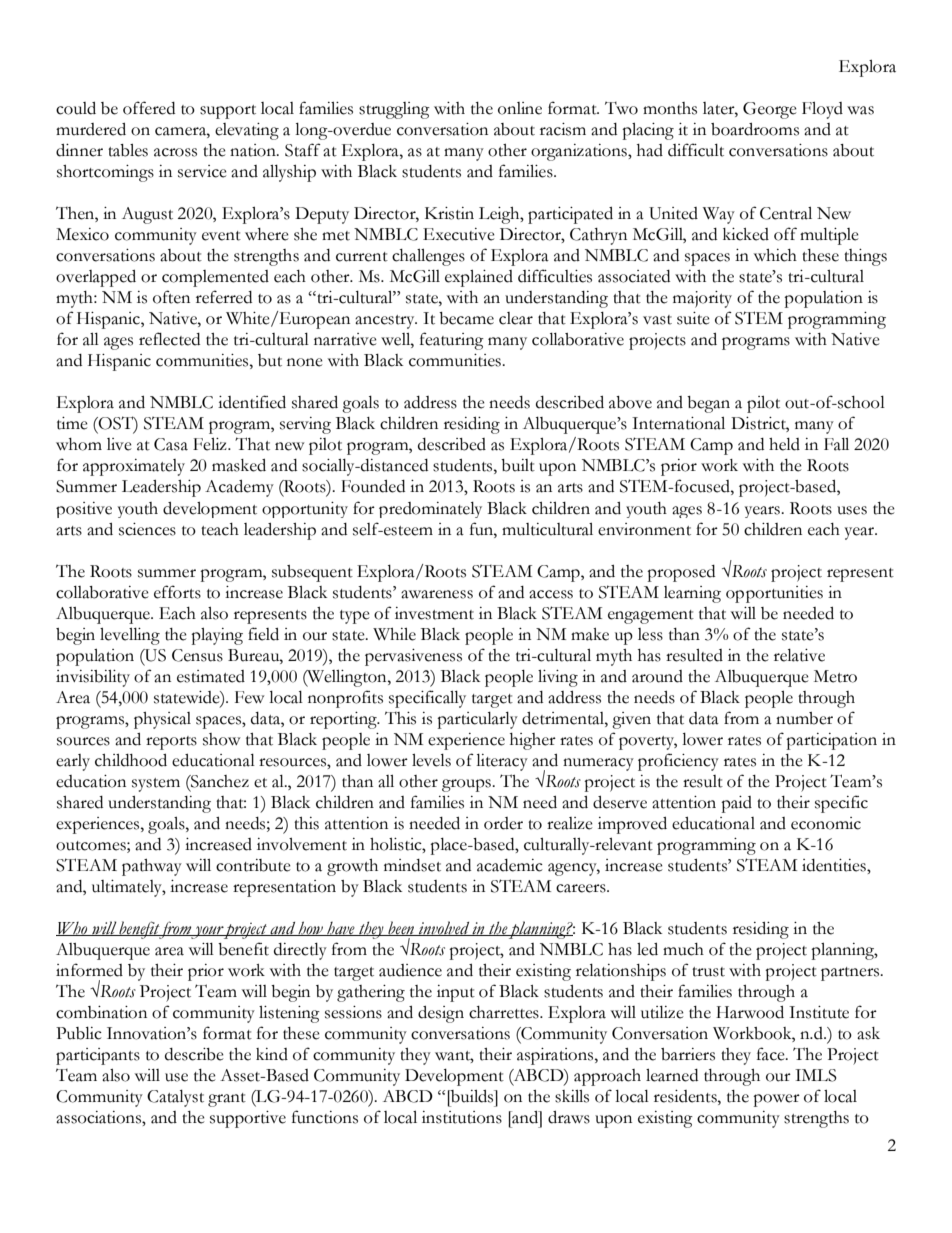 This screenshot has height=1233, width=952. Describe the element at coordinates (467, 785) in the screenshot. I see `groups` at that location.
